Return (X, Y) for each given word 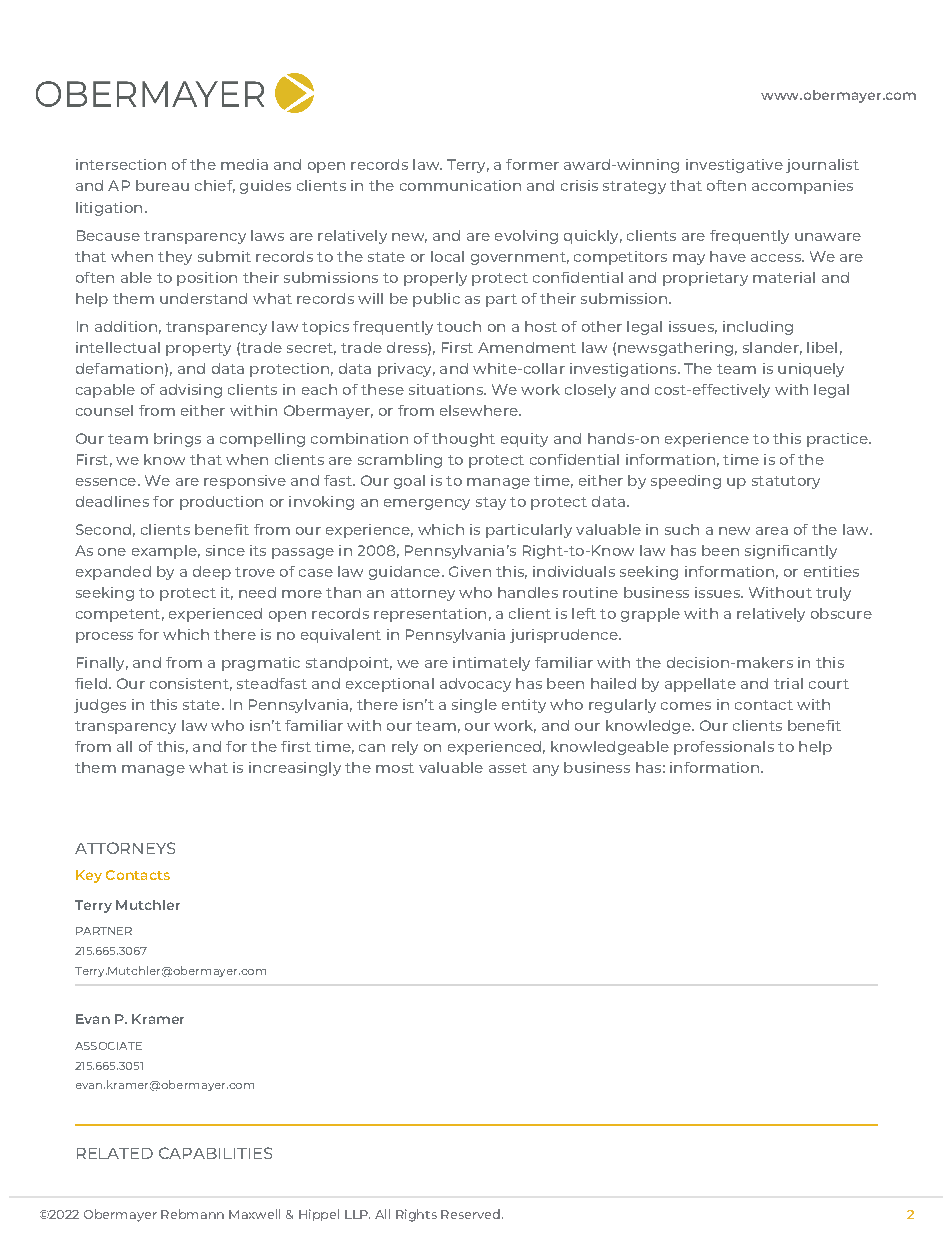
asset (508, 768)
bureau (162, 185)
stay (491, 503)
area (772, 531)
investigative (734, 166)
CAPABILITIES (215, 1153)
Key (89, 876)
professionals (724, 748)
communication (460, 185)
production (221, 503)
